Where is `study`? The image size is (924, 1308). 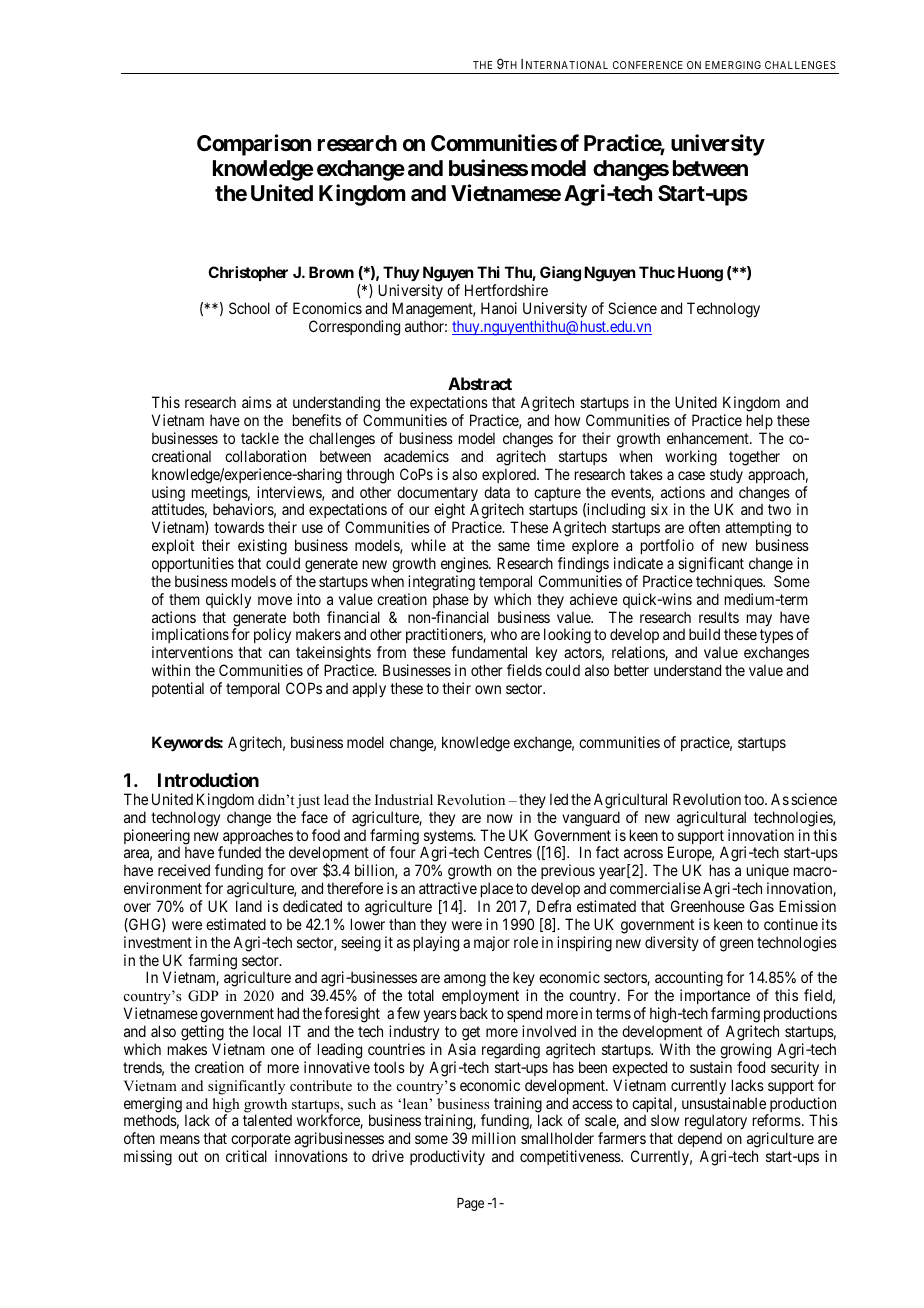 study is located at coordinates (726, 475).
